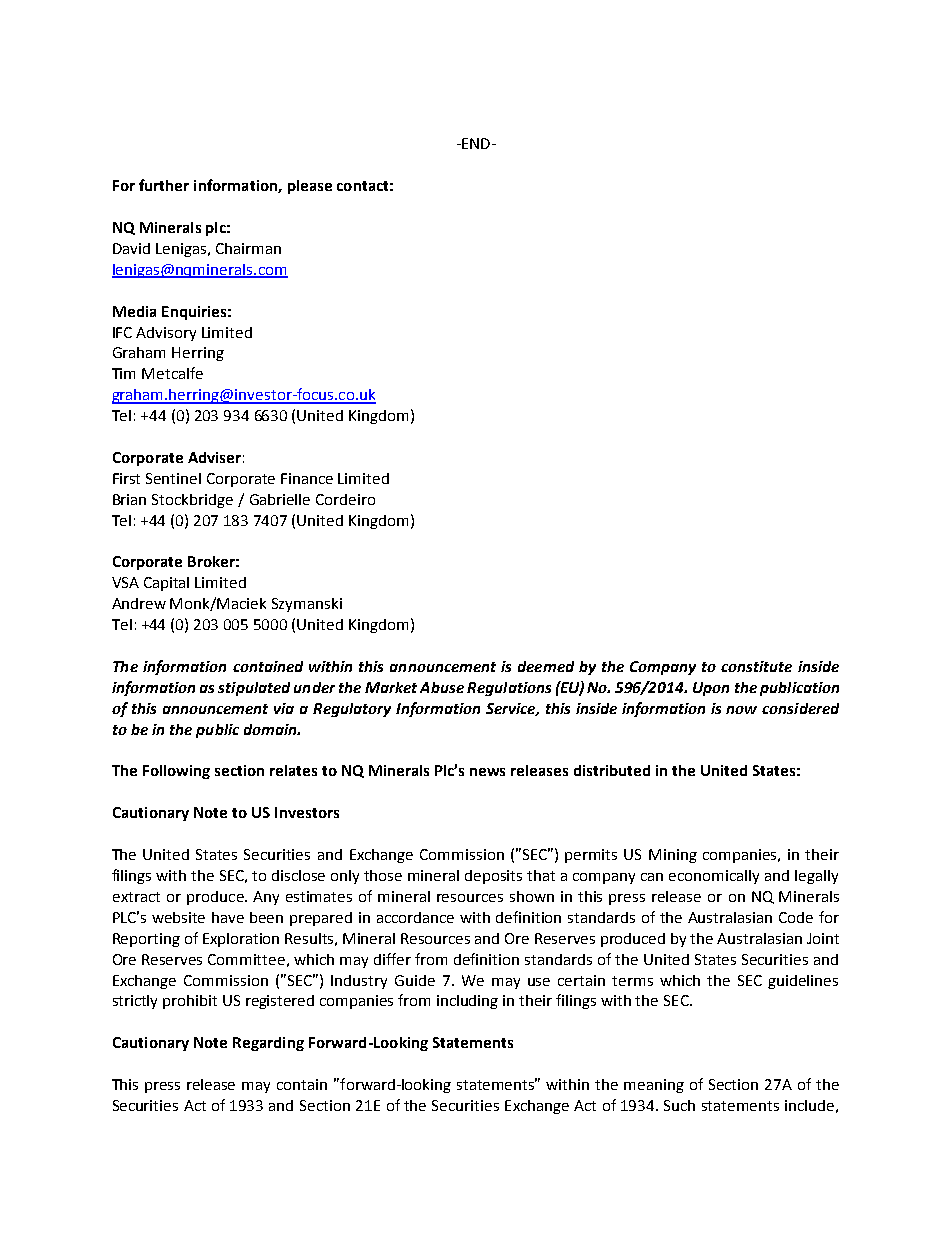 The width and height of the screenshot is (952, 1233). What do you see at coordinates (673, 856) in the screenshot?
I see `Mining` at bounding box center [673, 856].
